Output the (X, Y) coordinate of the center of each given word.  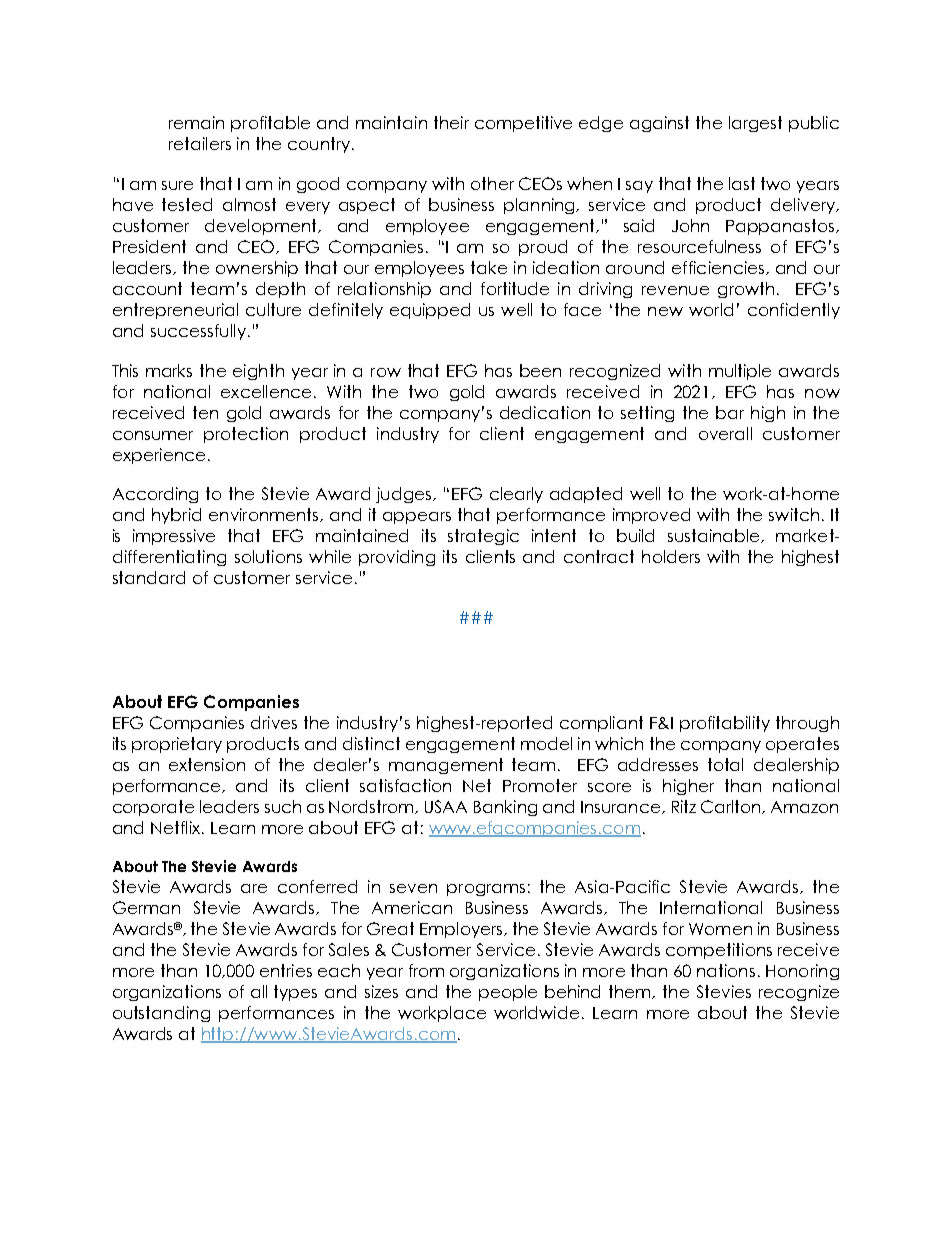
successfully (198, 332)
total (725, 764)
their (451, 122)
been (540, 370)
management (446, 766)
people (508, 993)
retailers (200, 143)
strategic (483, 537)
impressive (174, 537)
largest (755, 124)
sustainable (715, 536)
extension (207, 764)
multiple (740, 372)
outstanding (161, 1014)
